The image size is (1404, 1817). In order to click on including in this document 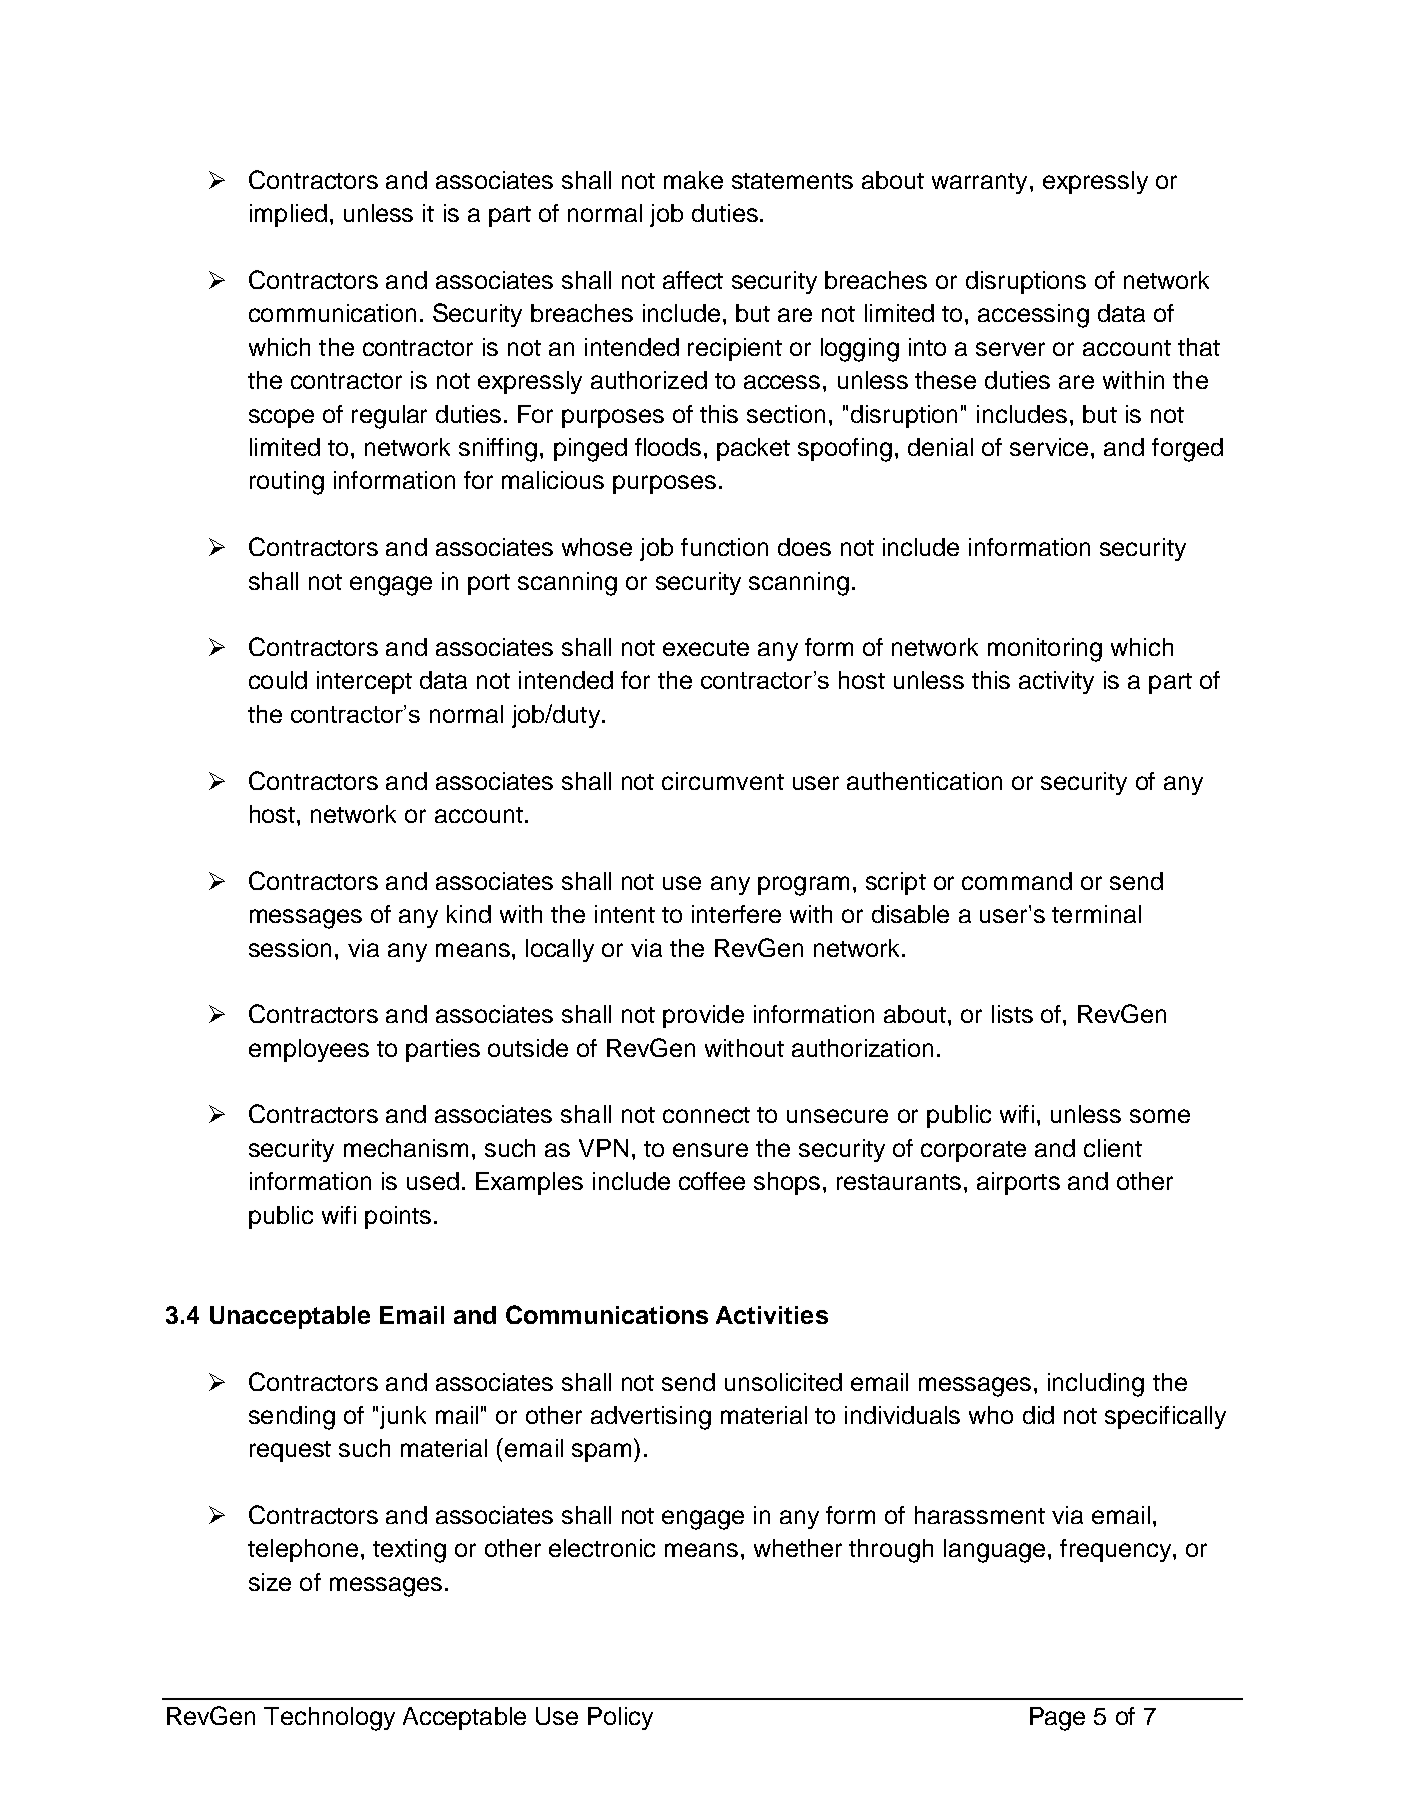, I will do `click(1096, 1385)`.
